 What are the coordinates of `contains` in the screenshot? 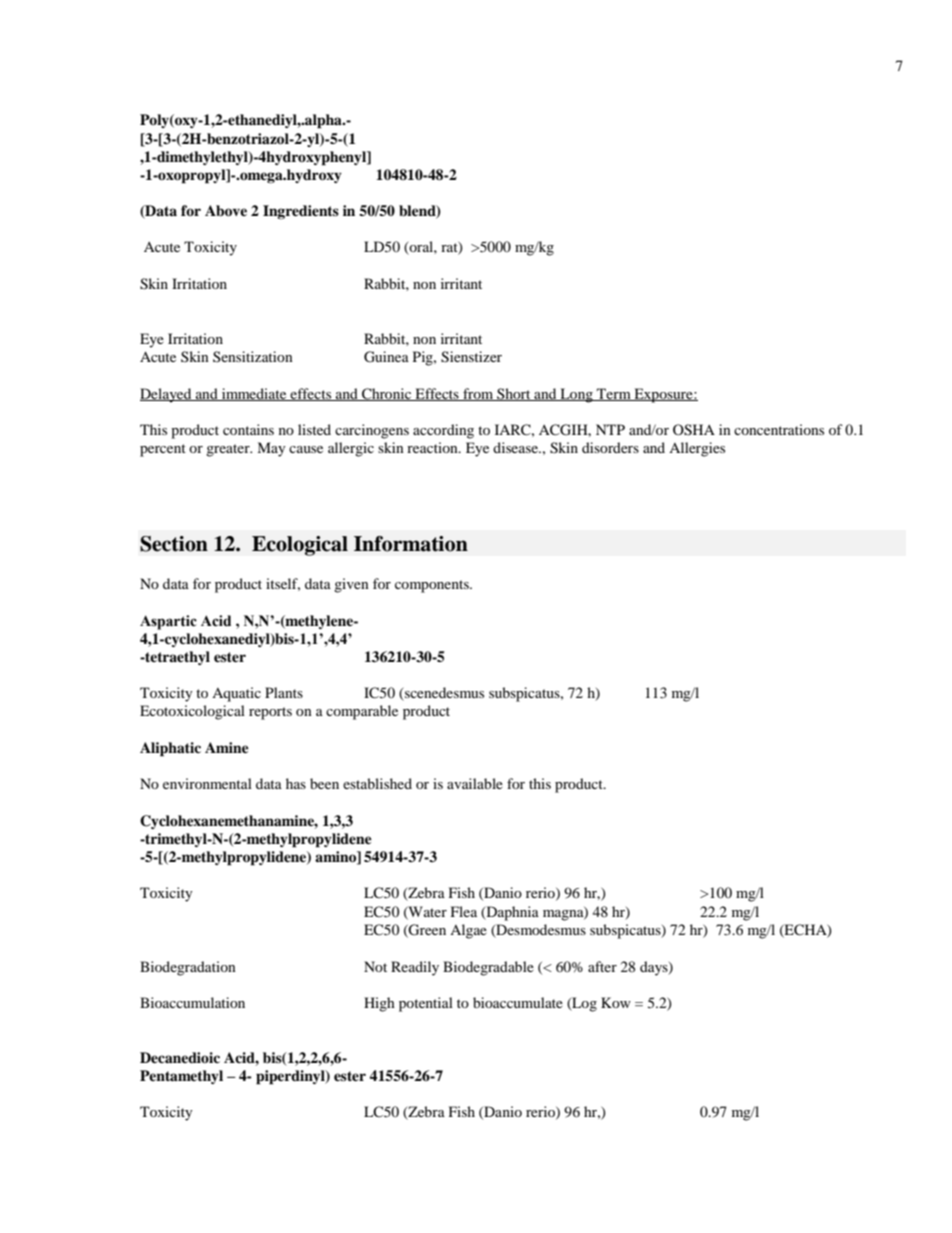 It's located at (248, 429).
